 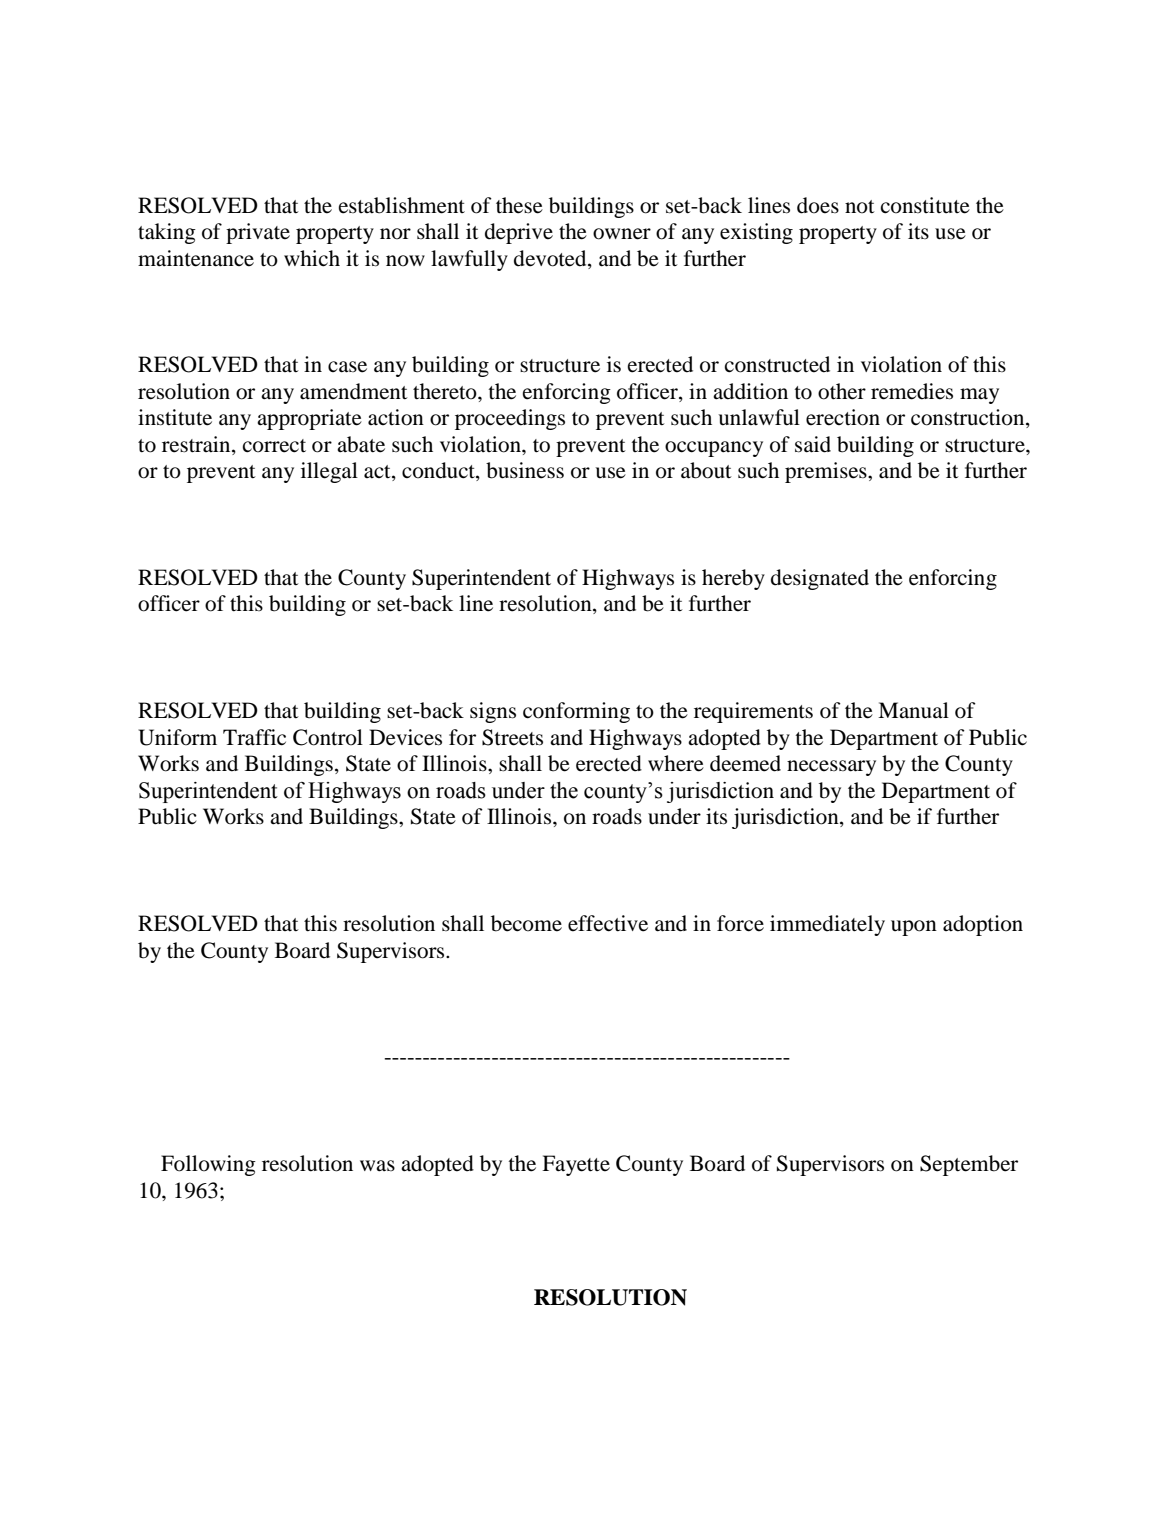 I want to click on business, so click(x=525, y=470).
